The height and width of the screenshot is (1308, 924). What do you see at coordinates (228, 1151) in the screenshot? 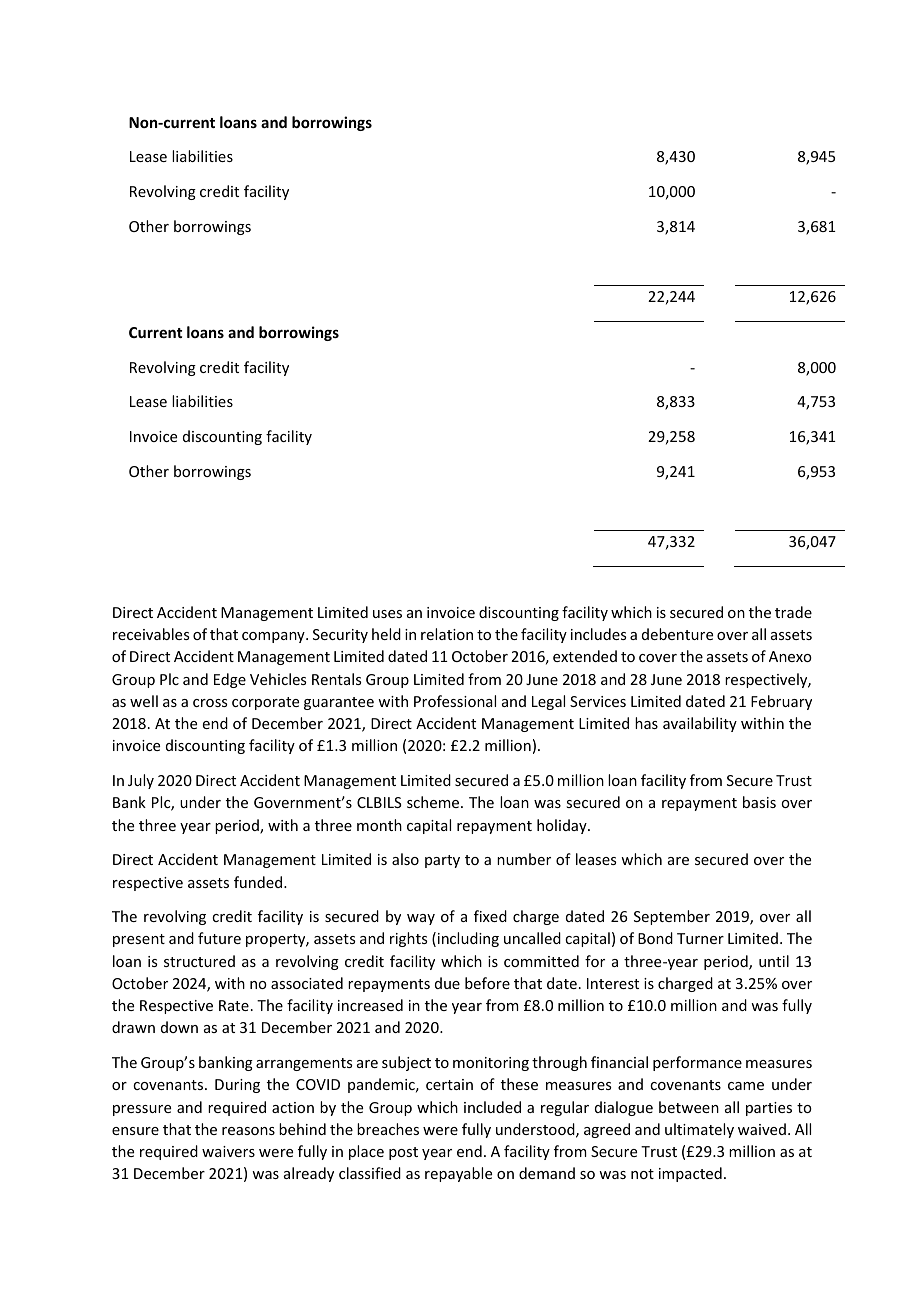
I see `waivers` at bounding box center [228, 1151].
